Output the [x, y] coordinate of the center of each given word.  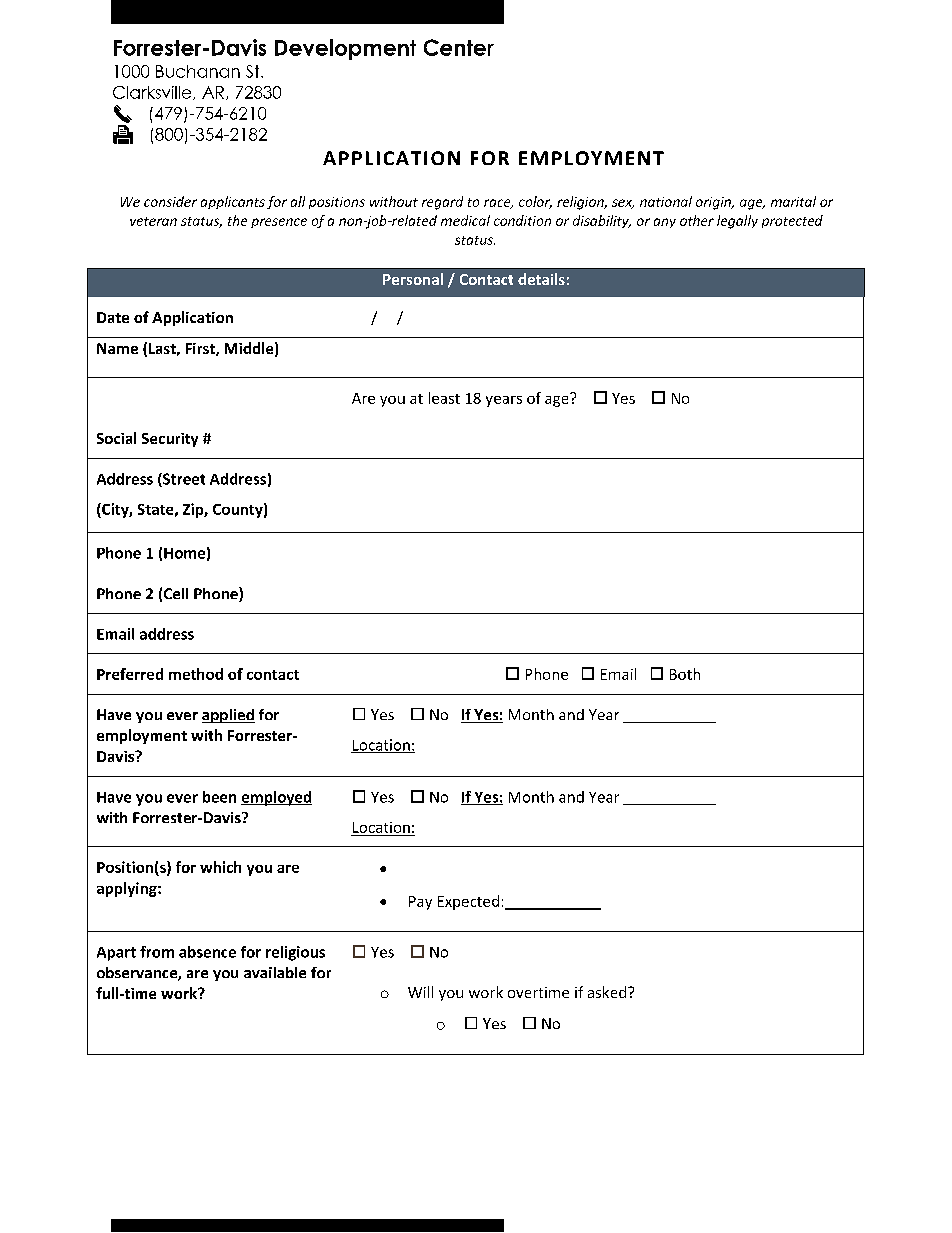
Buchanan [198, 71]
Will [420, 992]
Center [459, 47]
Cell [176, 593]
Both [685, 674]
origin [714, 203]
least [444, 398]
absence [207, 952]
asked [607, 992]
